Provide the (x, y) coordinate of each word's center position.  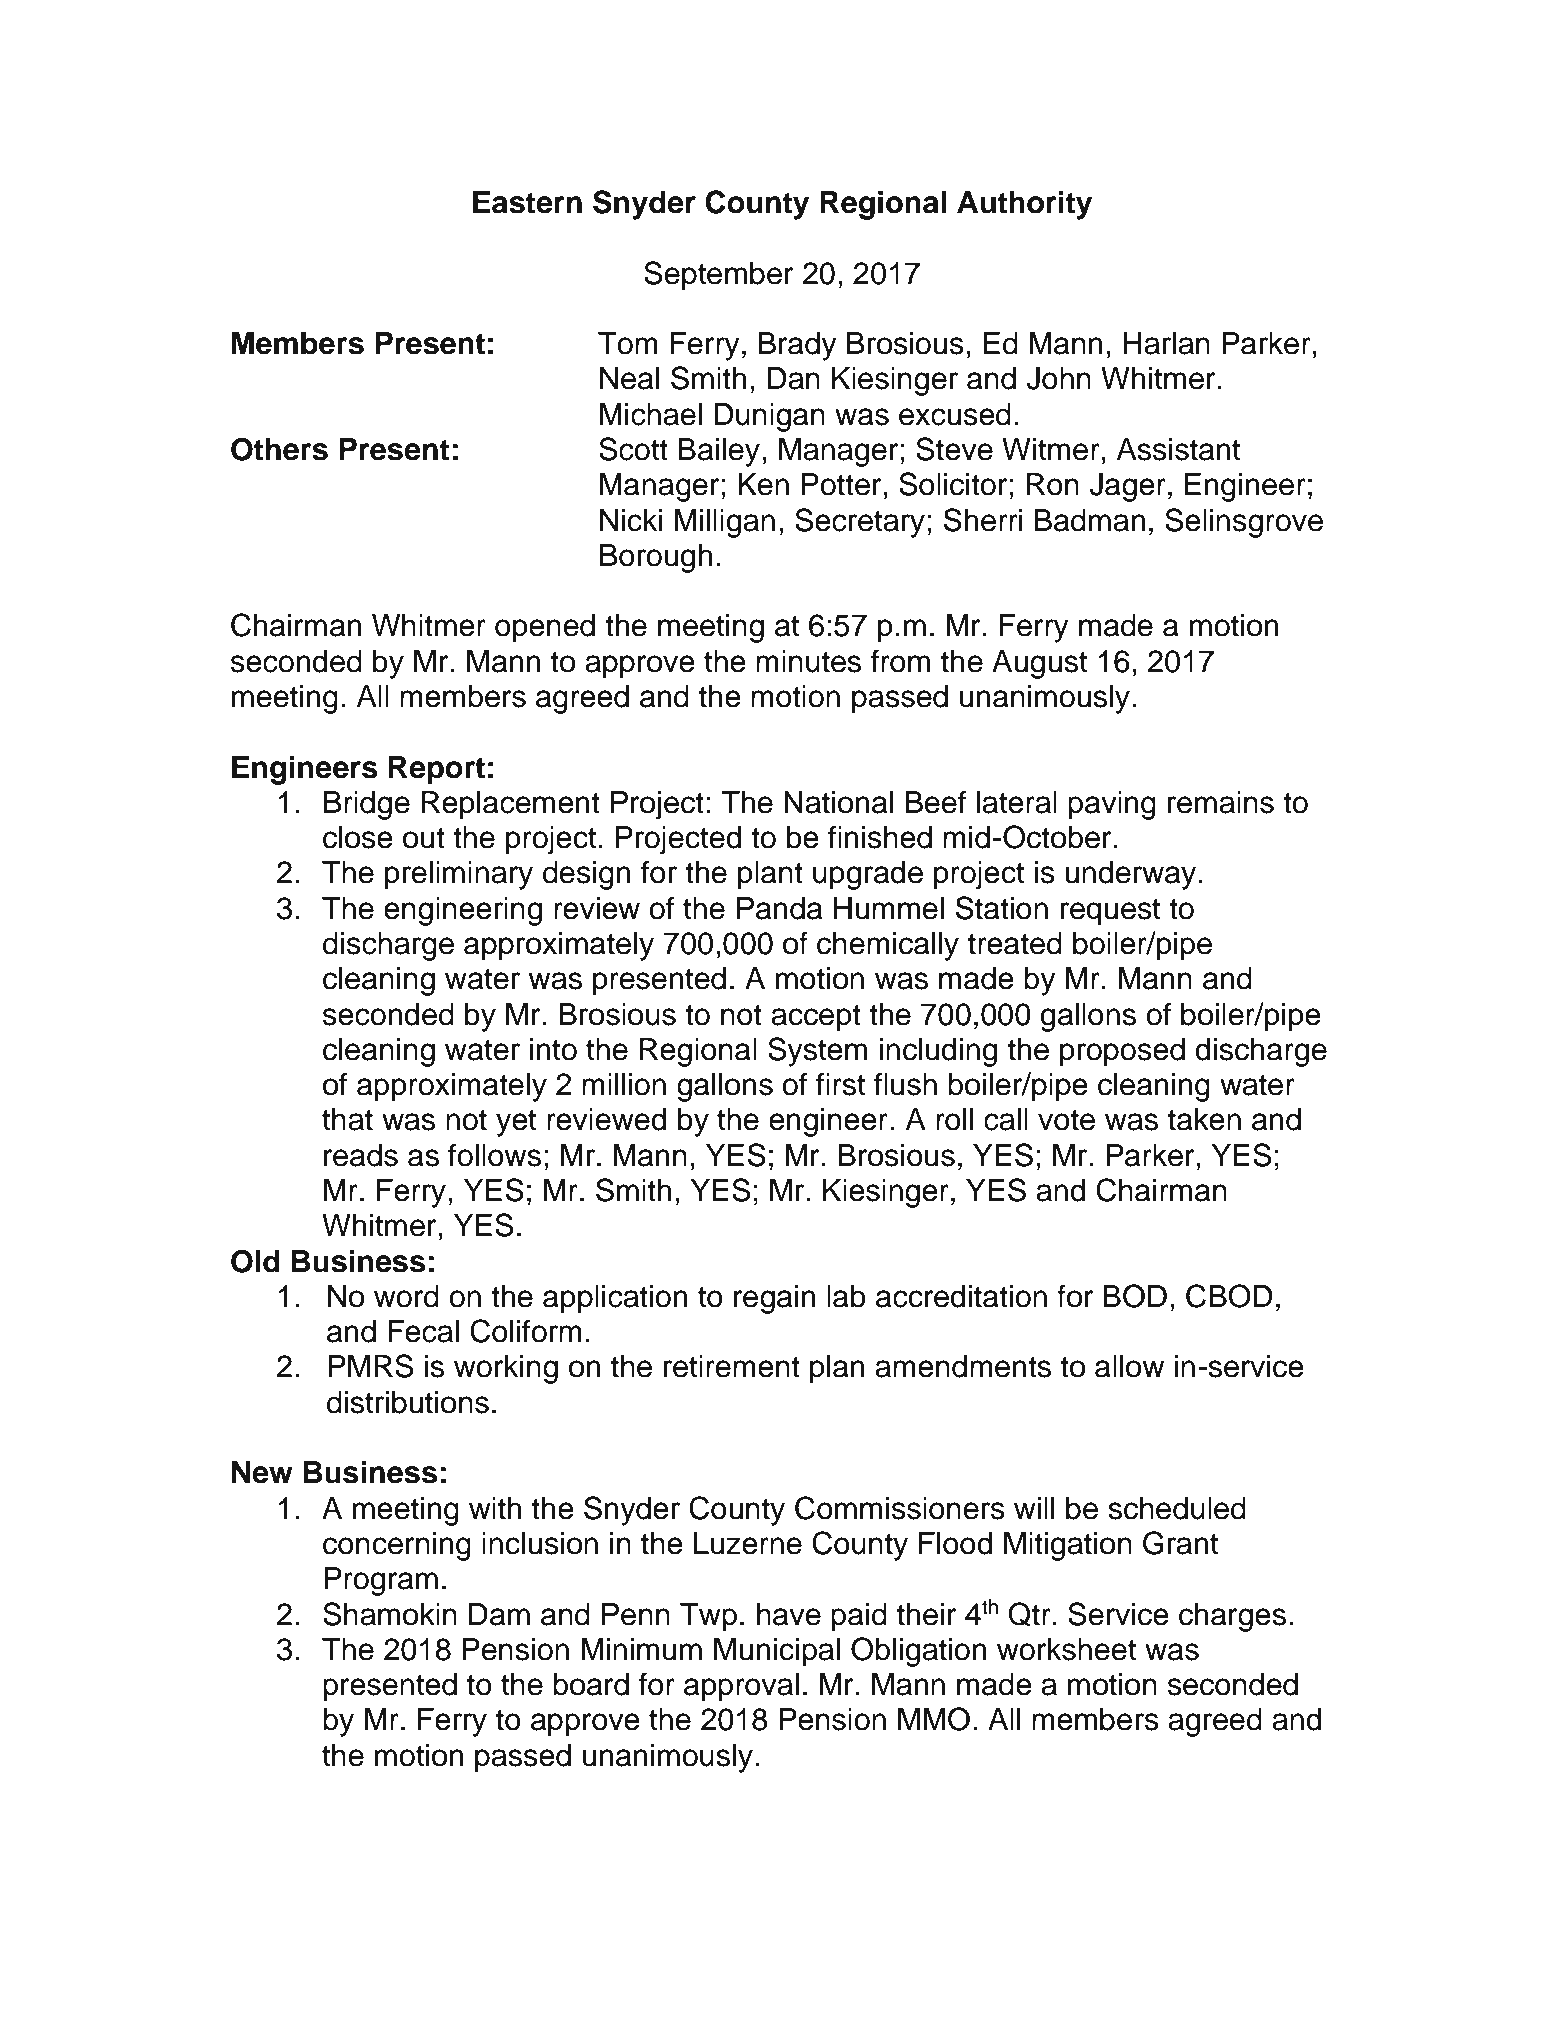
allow (1129, 1366)
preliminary (459, 875)
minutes (808, 661)
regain (774, 1299)
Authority (1024, 205)
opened (545, 628)
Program (381, 1581)
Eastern (527, 202)
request (1110, 912)
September (718, 276)
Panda (779, 908)
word (406, 1296)
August (1039, 664)
